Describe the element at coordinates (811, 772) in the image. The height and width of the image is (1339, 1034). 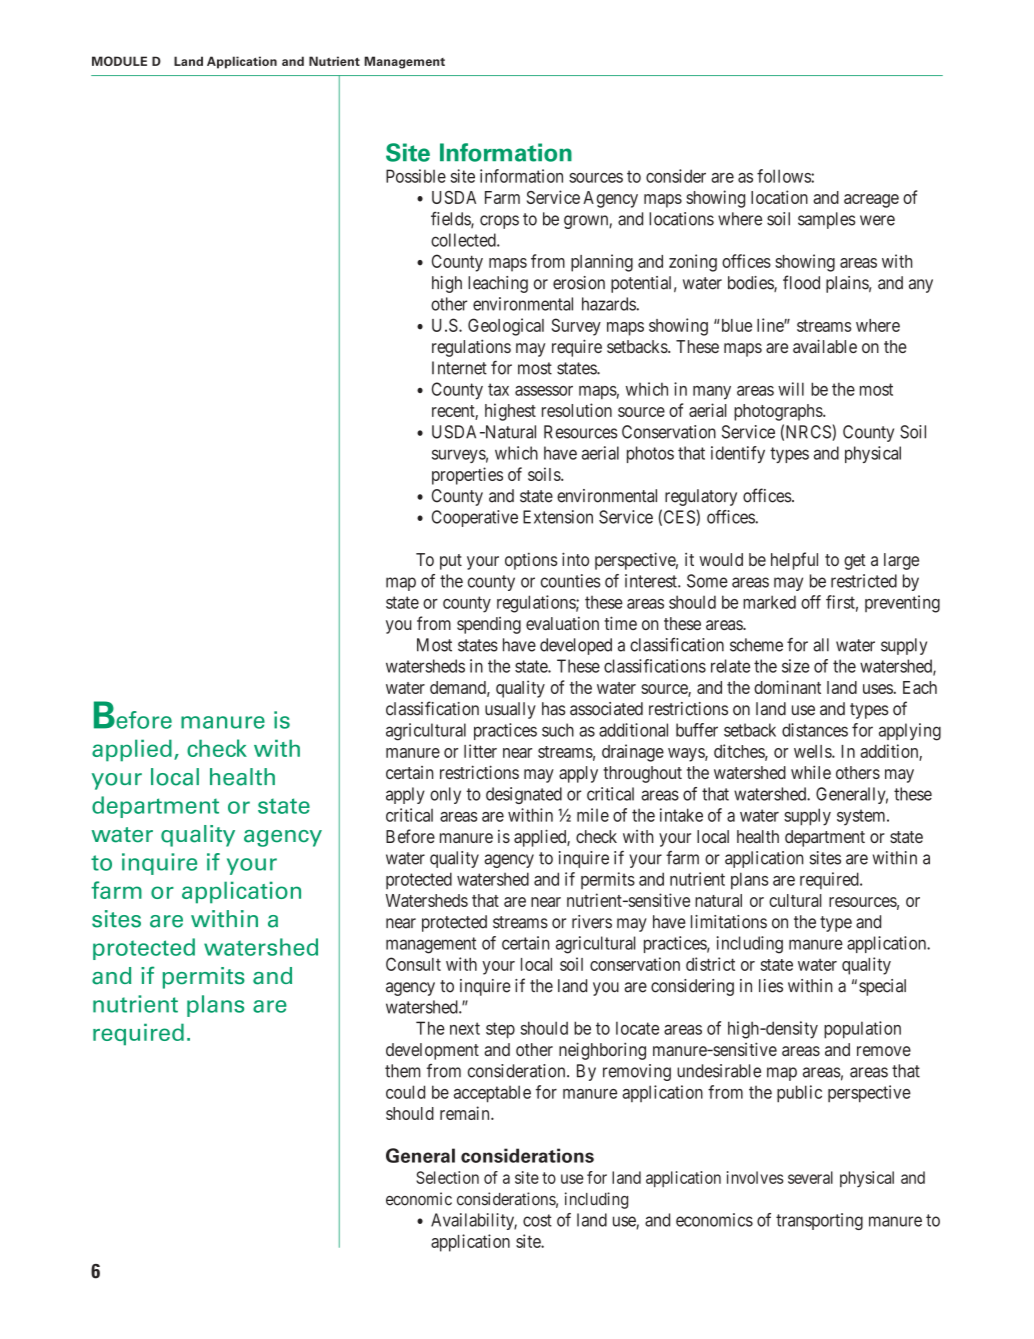
I see `while` at that location.
